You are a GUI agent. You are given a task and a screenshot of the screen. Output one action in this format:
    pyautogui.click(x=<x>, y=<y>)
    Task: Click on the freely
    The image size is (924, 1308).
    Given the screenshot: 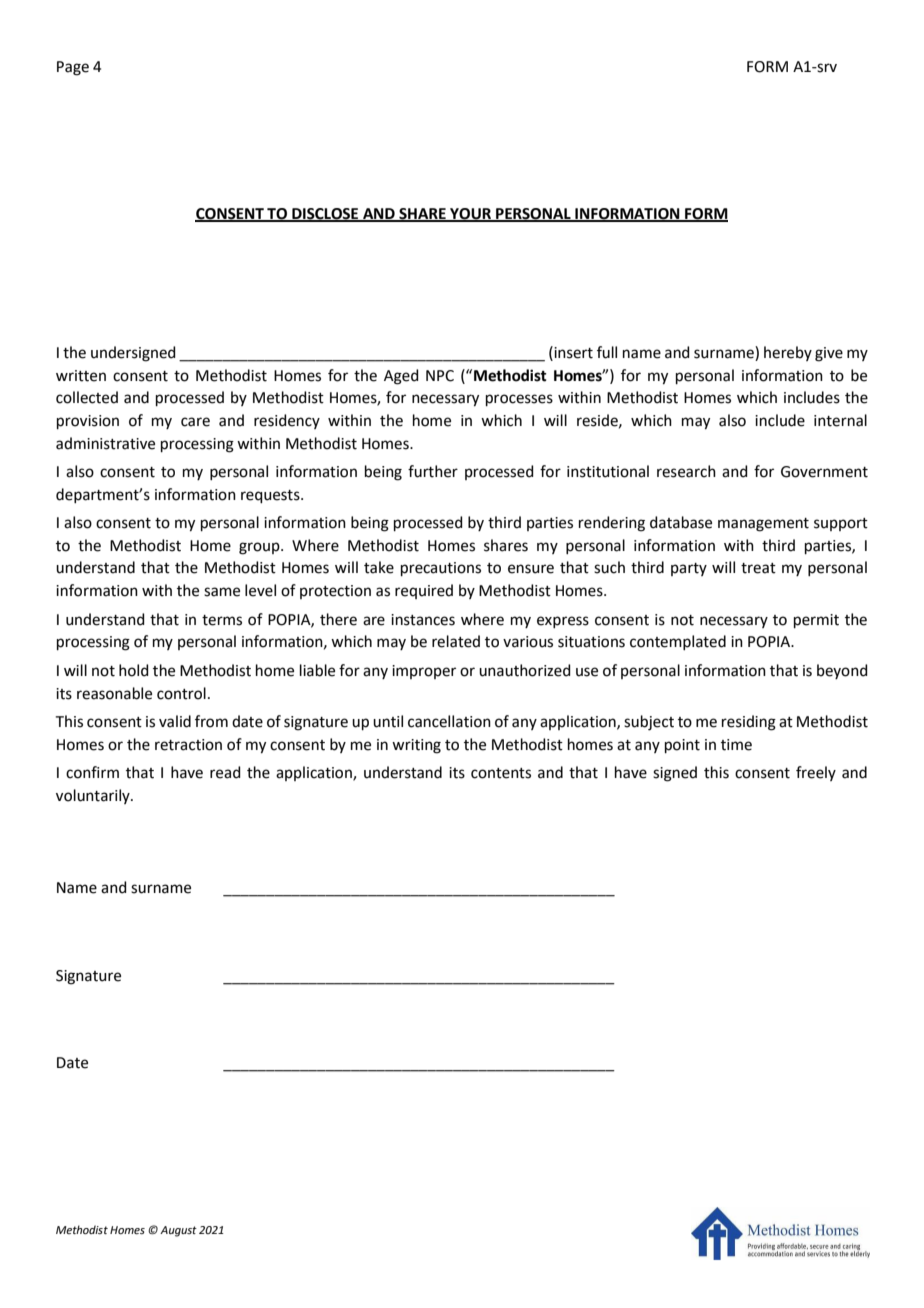 What is the action you would take?
    pyautogui.click(x=816, y=773)
